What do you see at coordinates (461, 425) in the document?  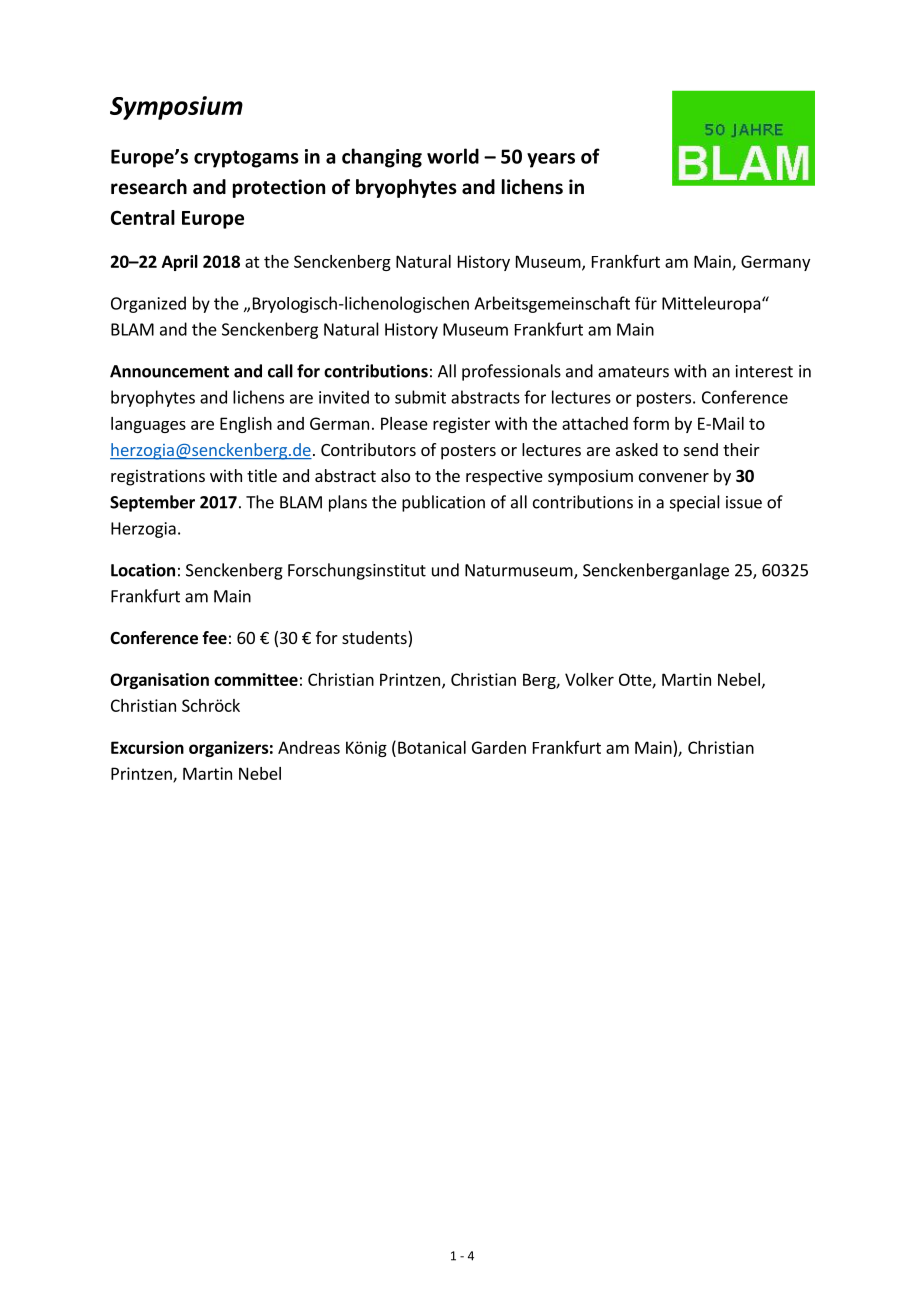 I see `register` at bounding box center [461, 425].
